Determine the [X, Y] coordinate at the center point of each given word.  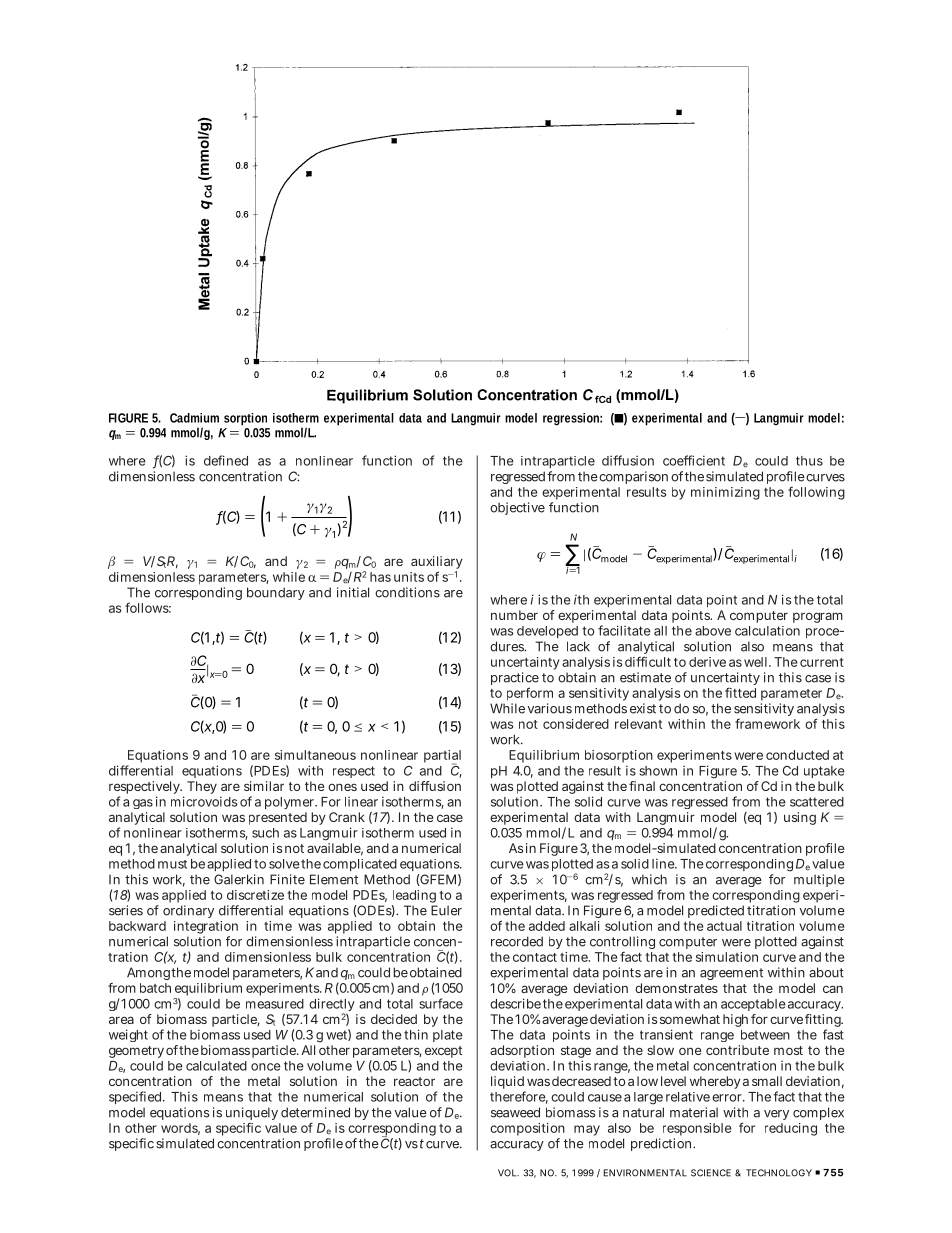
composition [527, 1129]
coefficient [694, 460]
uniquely [252, 1113]
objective [517, 508]
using [800, 818]
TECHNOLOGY [779, 1173]
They [202, 787]
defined [226, 460]
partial [442, 757]
